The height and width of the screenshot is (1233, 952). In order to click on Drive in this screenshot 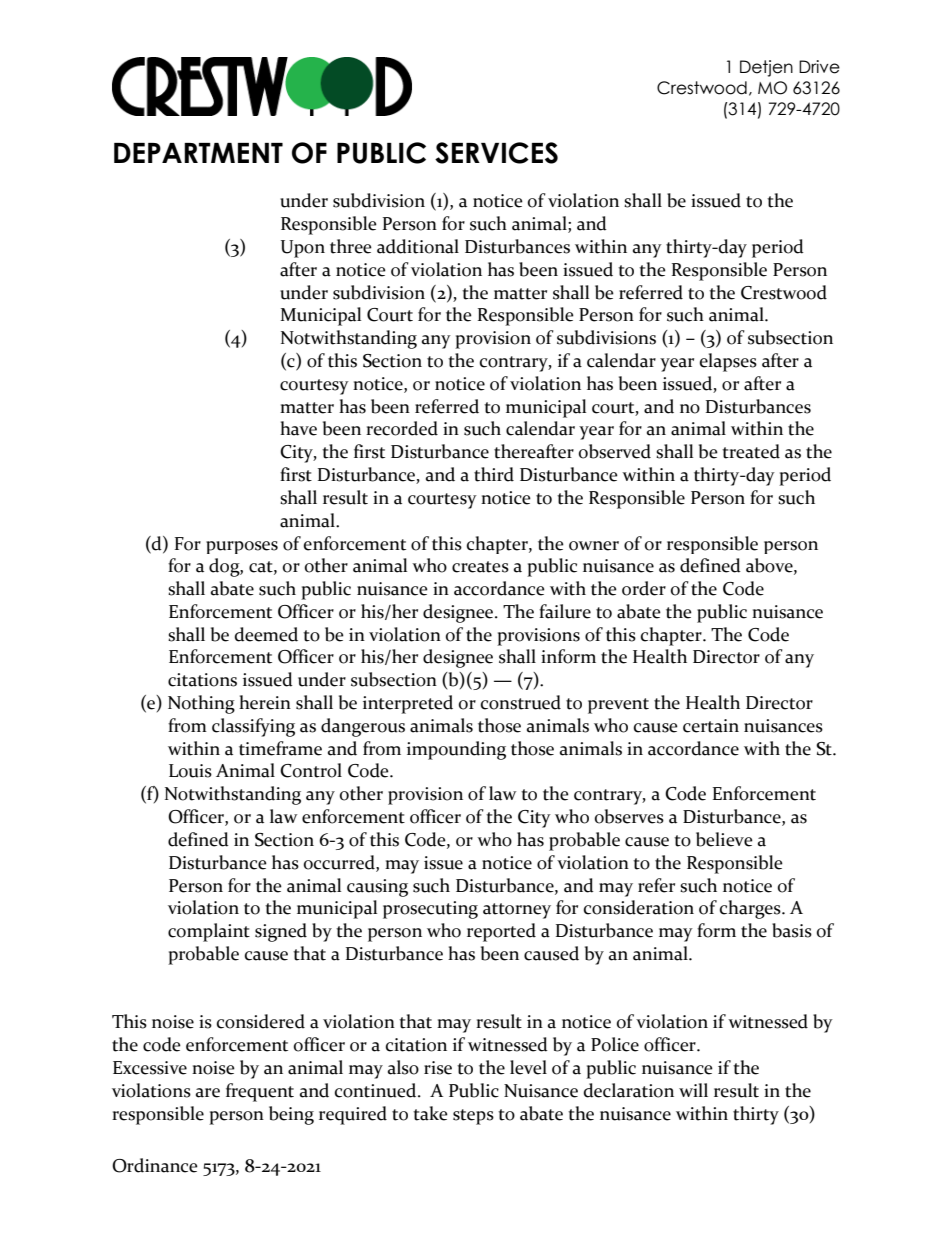, I will do `click(819, 67)`.
